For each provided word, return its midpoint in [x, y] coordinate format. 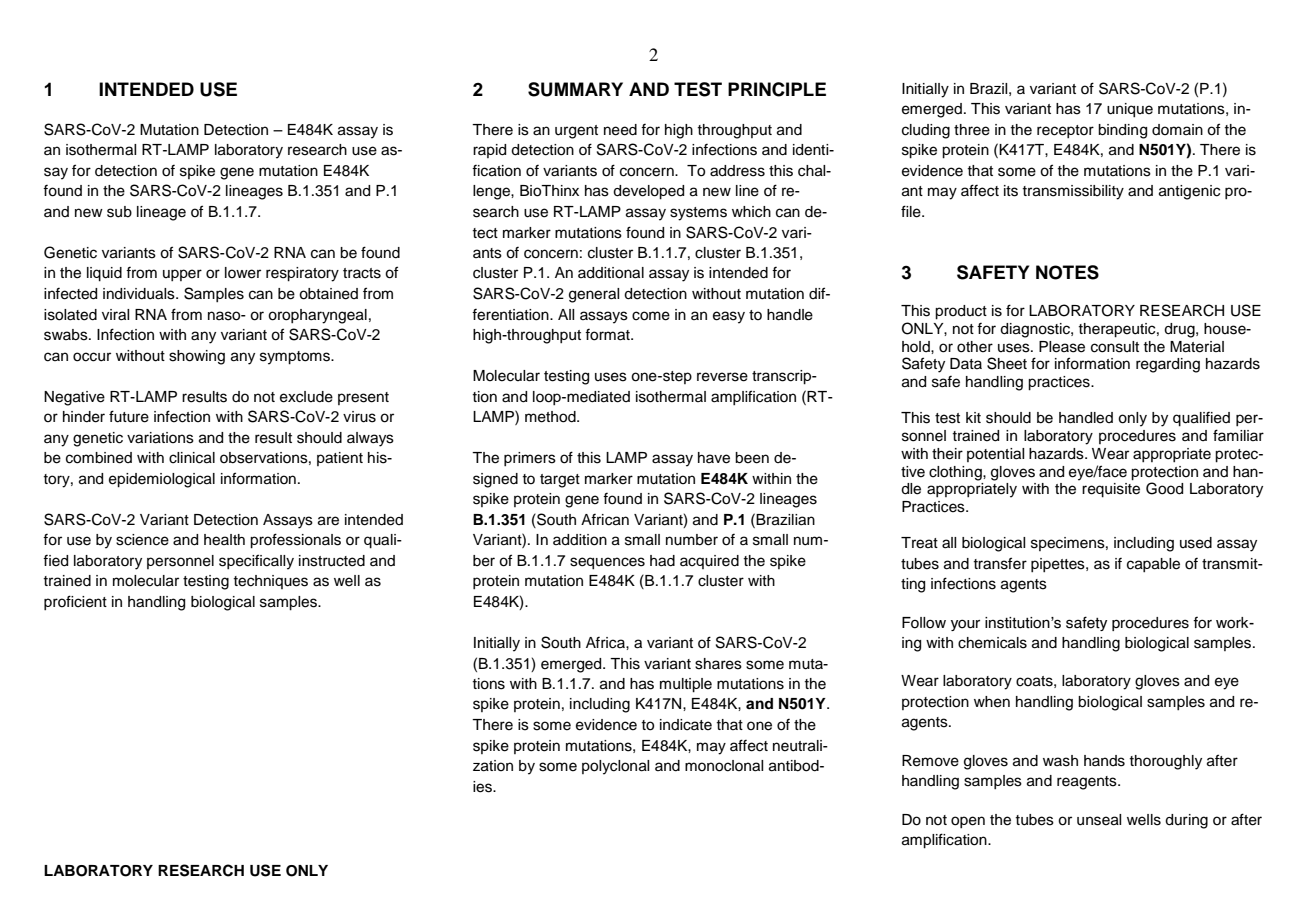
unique [1130, 110]
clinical [192, 458]
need [620, 130]
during [1186, 821]
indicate [686, 725]
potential [995, 455]
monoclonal [724, 766]
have [714, 458]
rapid [489, 151]
